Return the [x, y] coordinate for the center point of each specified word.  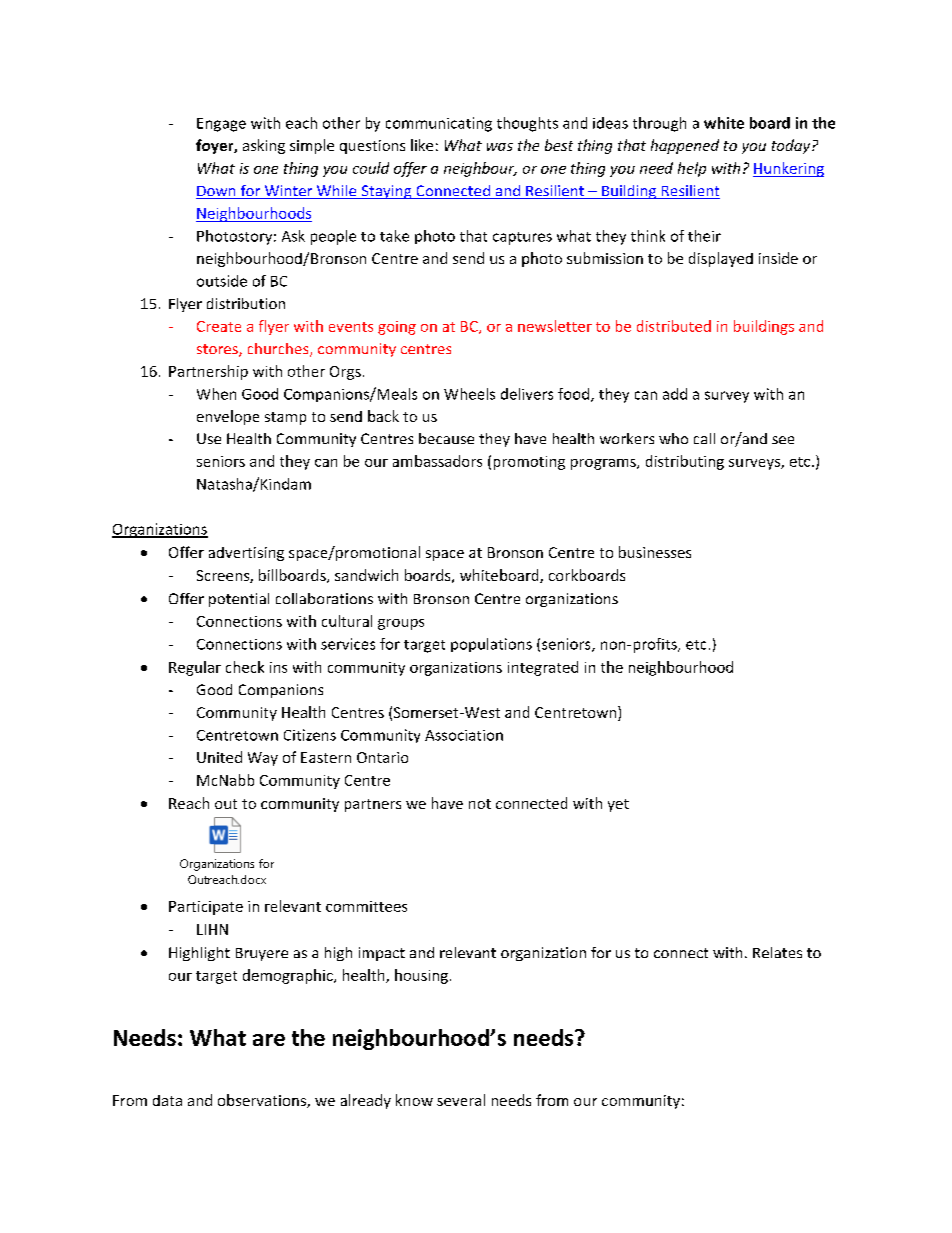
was [500, 147]
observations [263, 1101]
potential [239, 600]
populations [491, 645]
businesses [655, 552]
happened [685, 146]
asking [264, 146]
